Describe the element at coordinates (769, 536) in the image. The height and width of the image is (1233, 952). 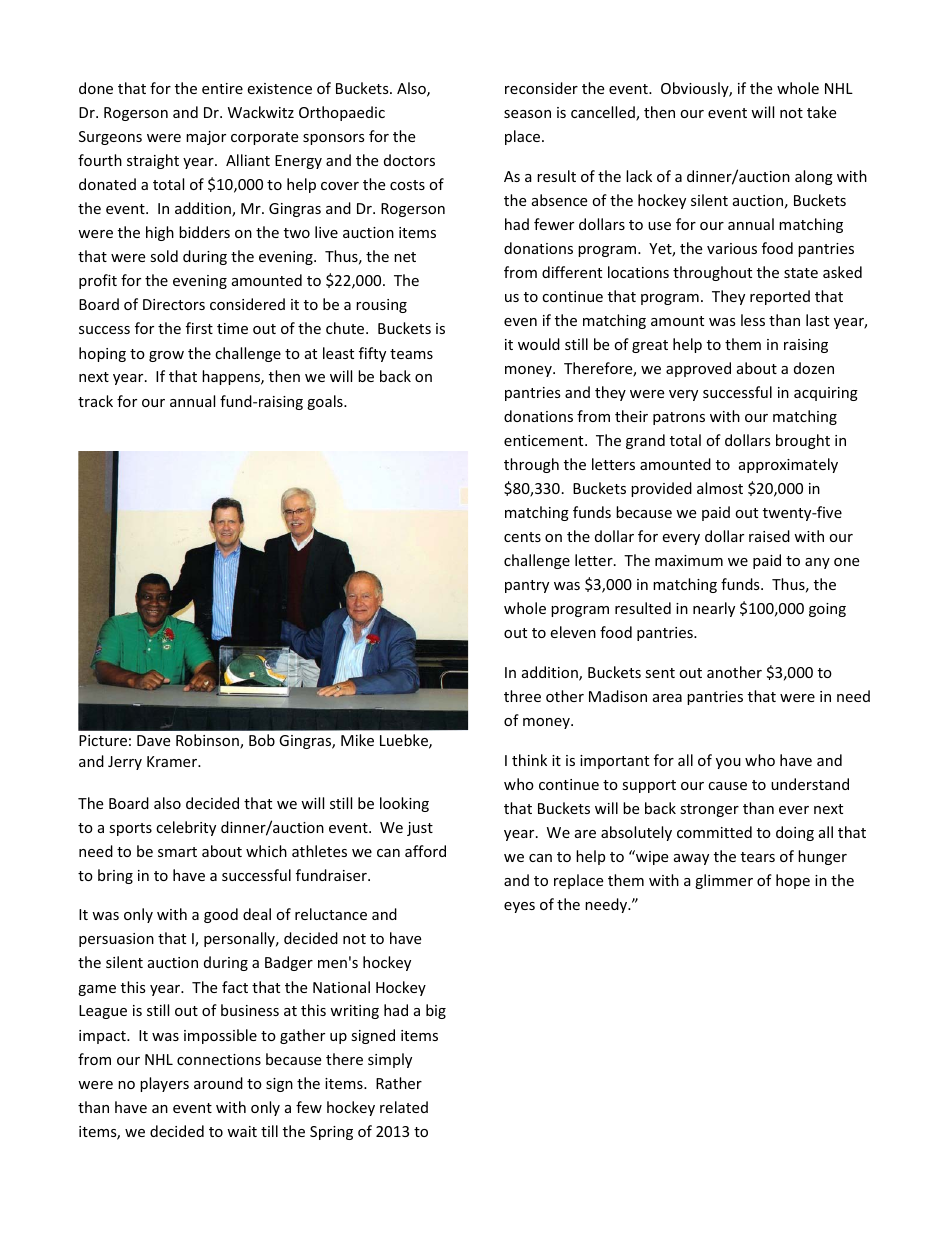
I see `raised` at that location.
